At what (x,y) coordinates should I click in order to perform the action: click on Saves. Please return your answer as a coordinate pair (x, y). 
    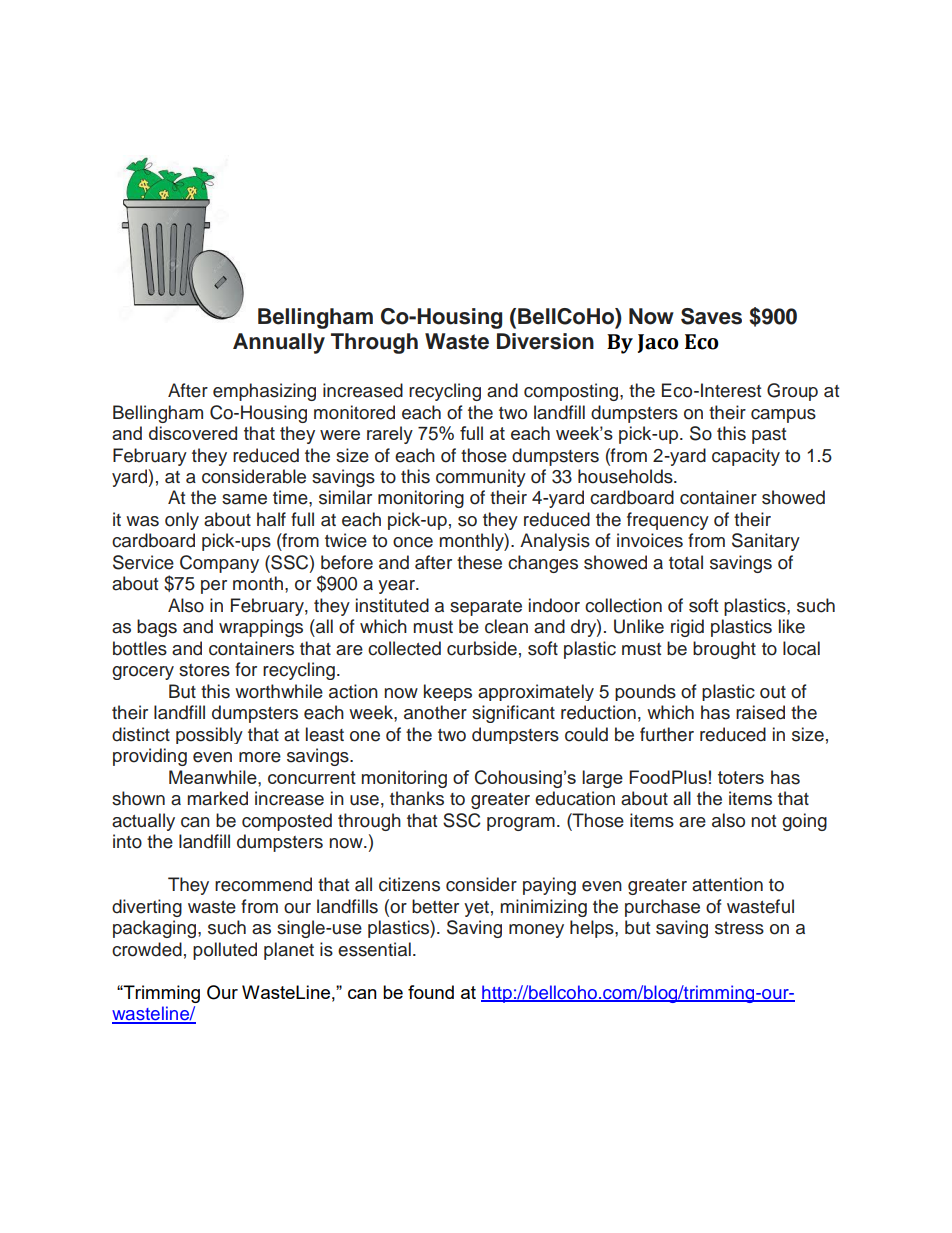
    Looking at the image, I should click on (711, 316).
